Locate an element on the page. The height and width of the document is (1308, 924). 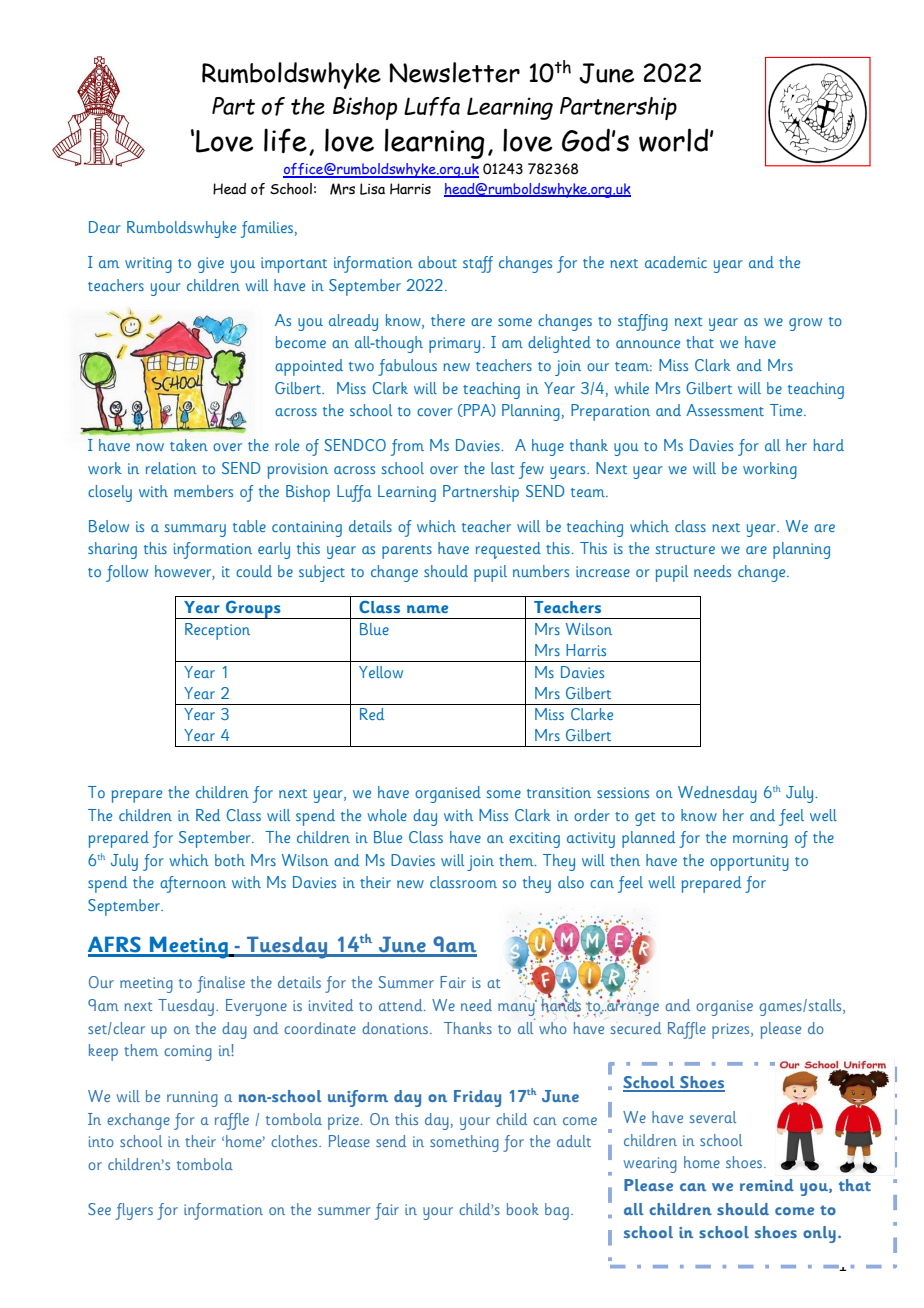
flyers is located at coordinates (134, 1211).
